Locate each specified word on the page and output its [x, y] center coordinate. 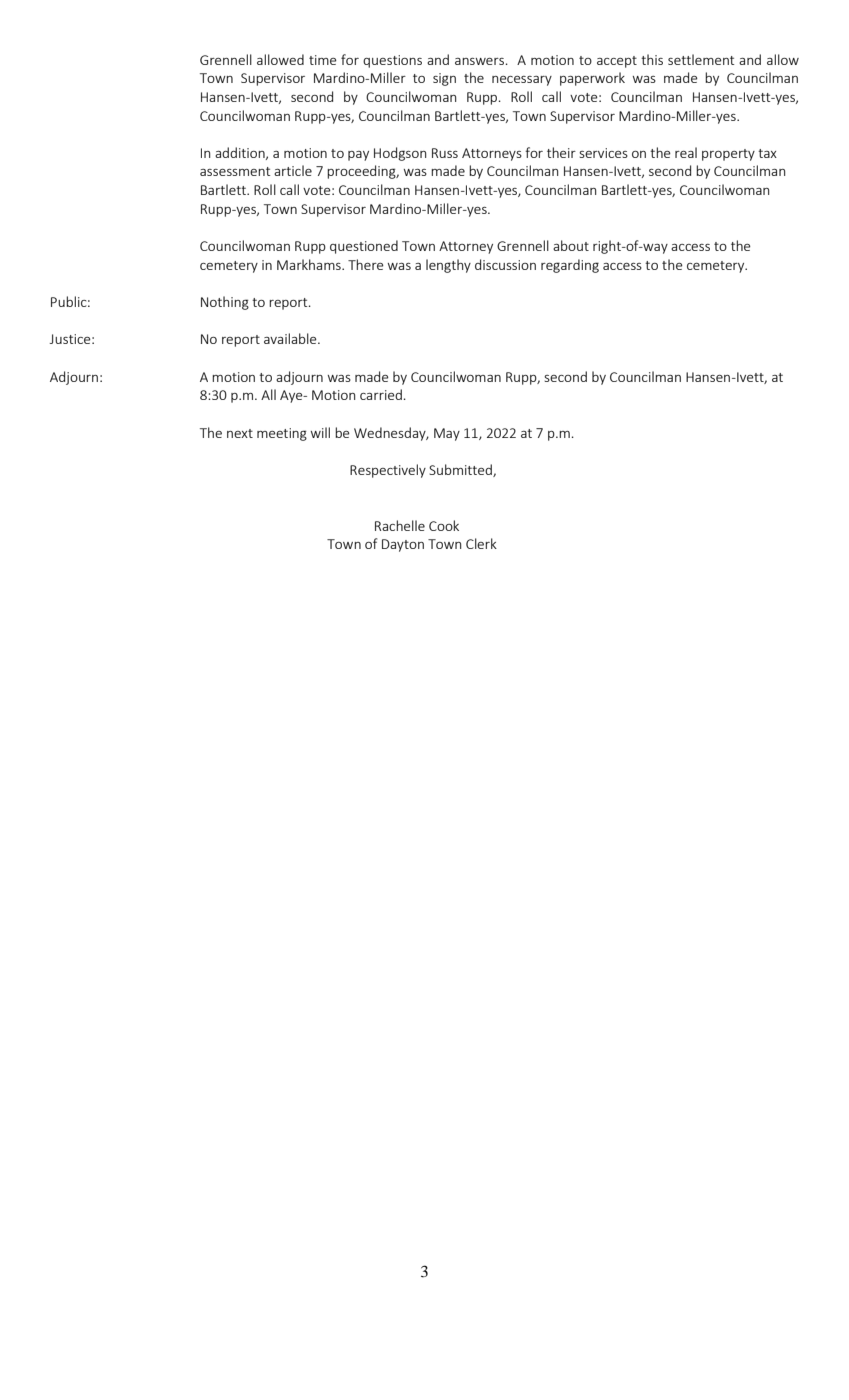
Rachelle [400, 525]
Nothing [225, 303]
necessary [522, 81]
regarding [570, 266]
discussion [505, 264]
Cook [444, 525]
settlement [701, 59]
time [323, 60]
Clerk [481, 543]
